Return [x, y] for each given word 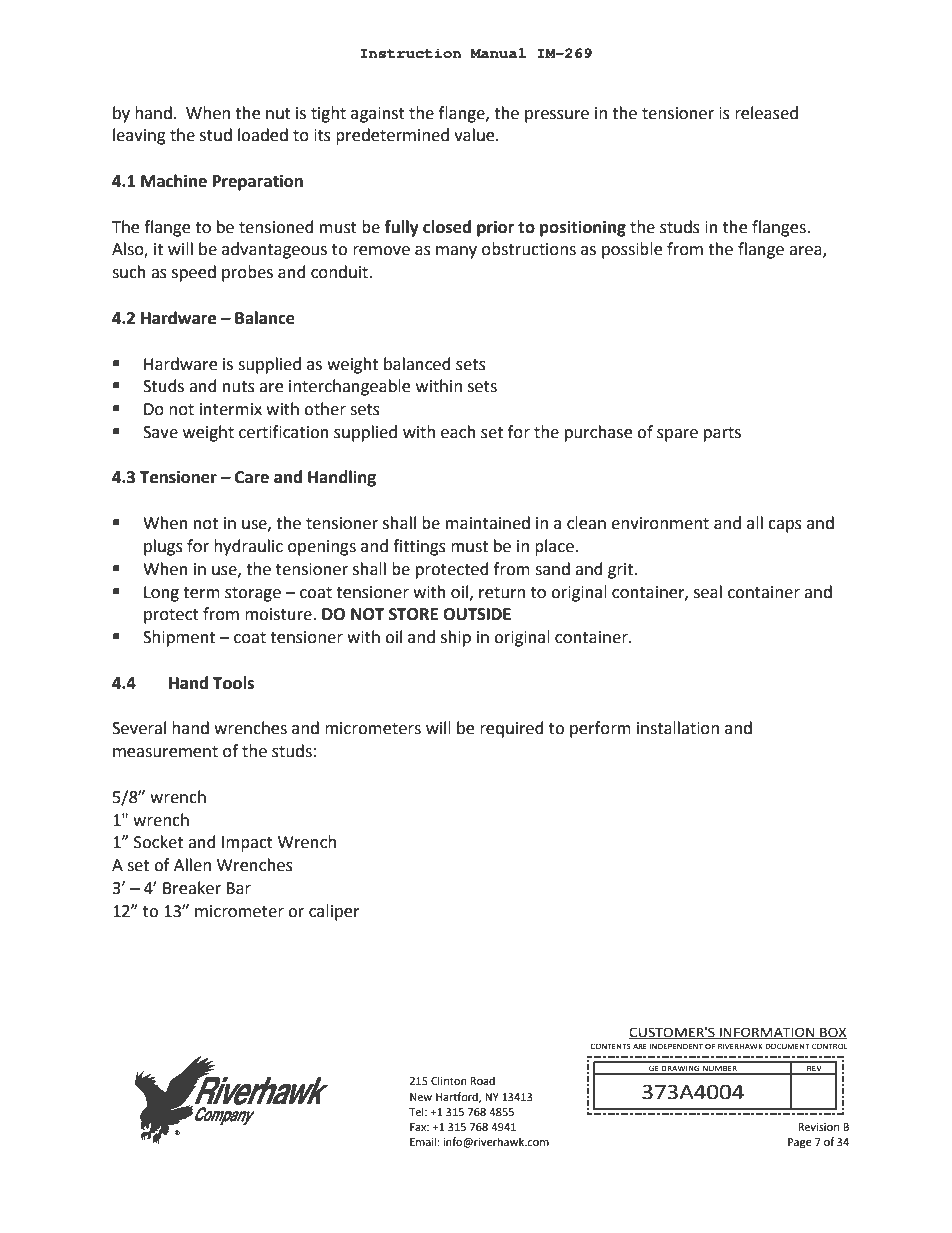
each [458, 432]
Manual [498, 53]
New [421, 1097]
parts [722, 434]
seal [708, 592]
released [766, 113]
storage [253, 594]
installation [678, 728]
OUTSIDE [477, 614]
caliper [334, 912]
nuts [239, 387]
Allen [192, 865]
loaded [263, 135]
